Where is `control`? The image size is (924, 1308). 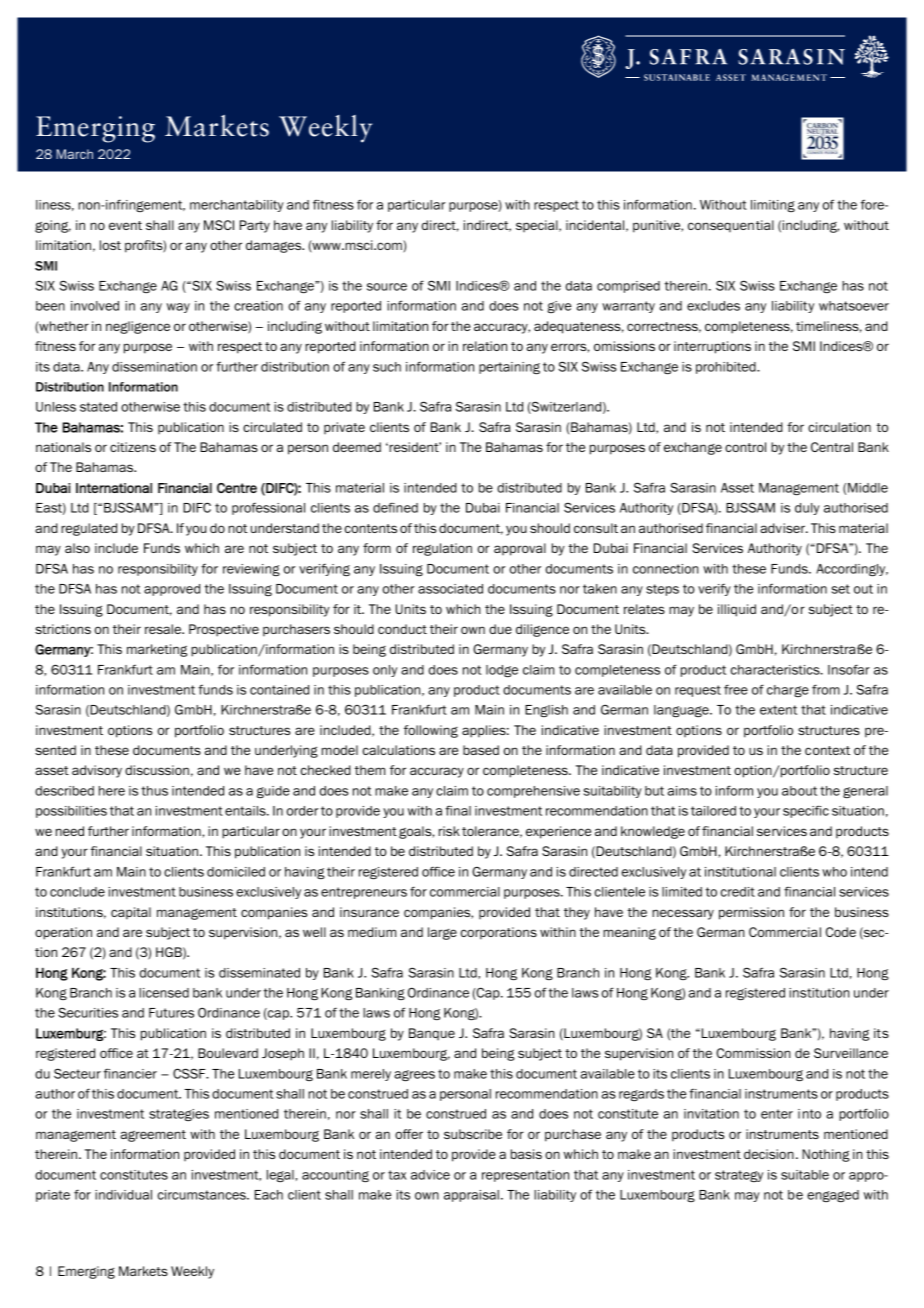
control is located at coordinates (745, 447).
